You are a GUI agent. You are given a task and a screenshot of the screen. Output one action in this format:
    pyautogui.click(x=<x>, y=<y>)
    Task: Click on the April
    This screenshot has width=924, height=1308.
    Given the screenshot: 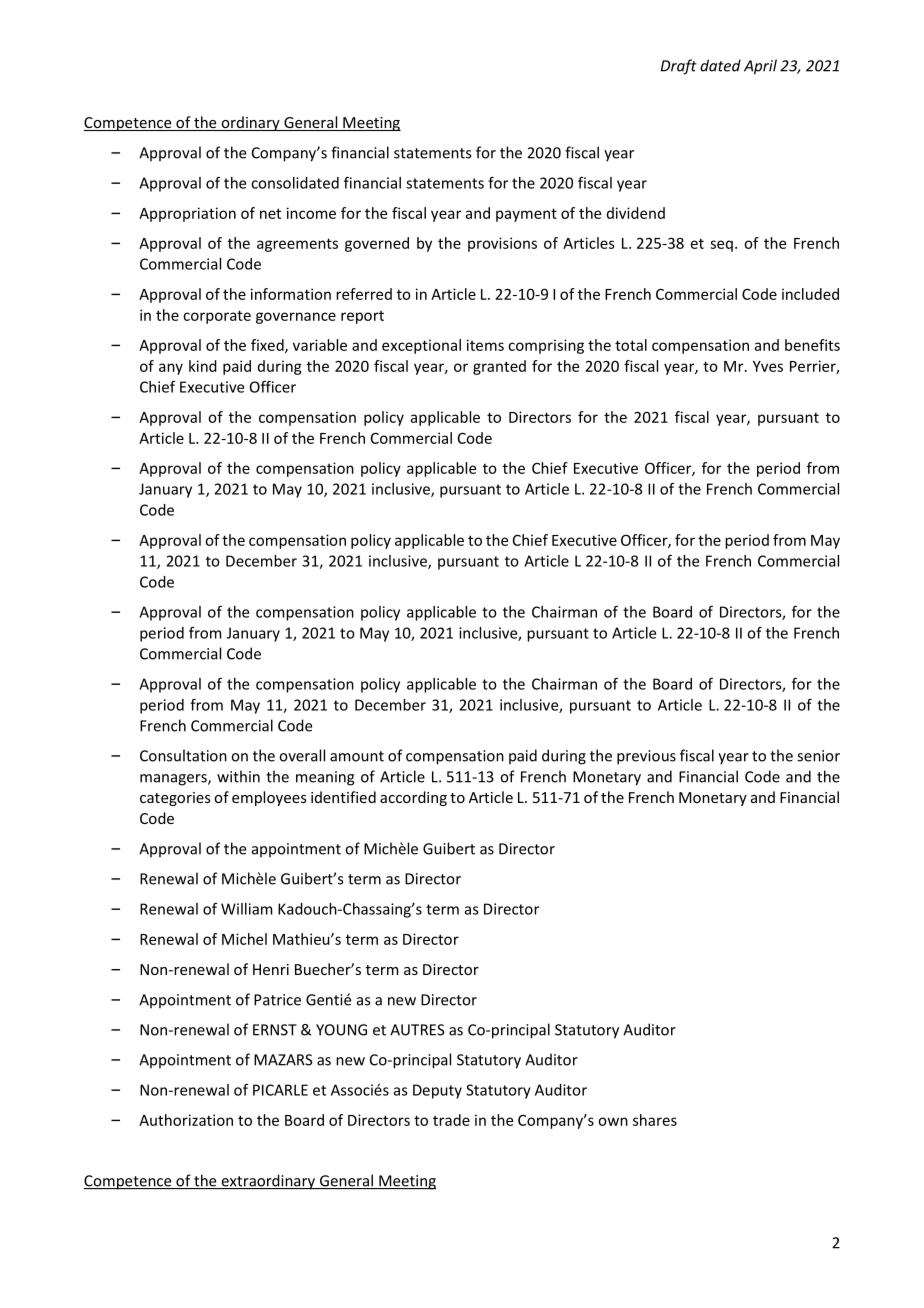 What is the action you would take?
    pyautogui.click(x=760, y=67)
